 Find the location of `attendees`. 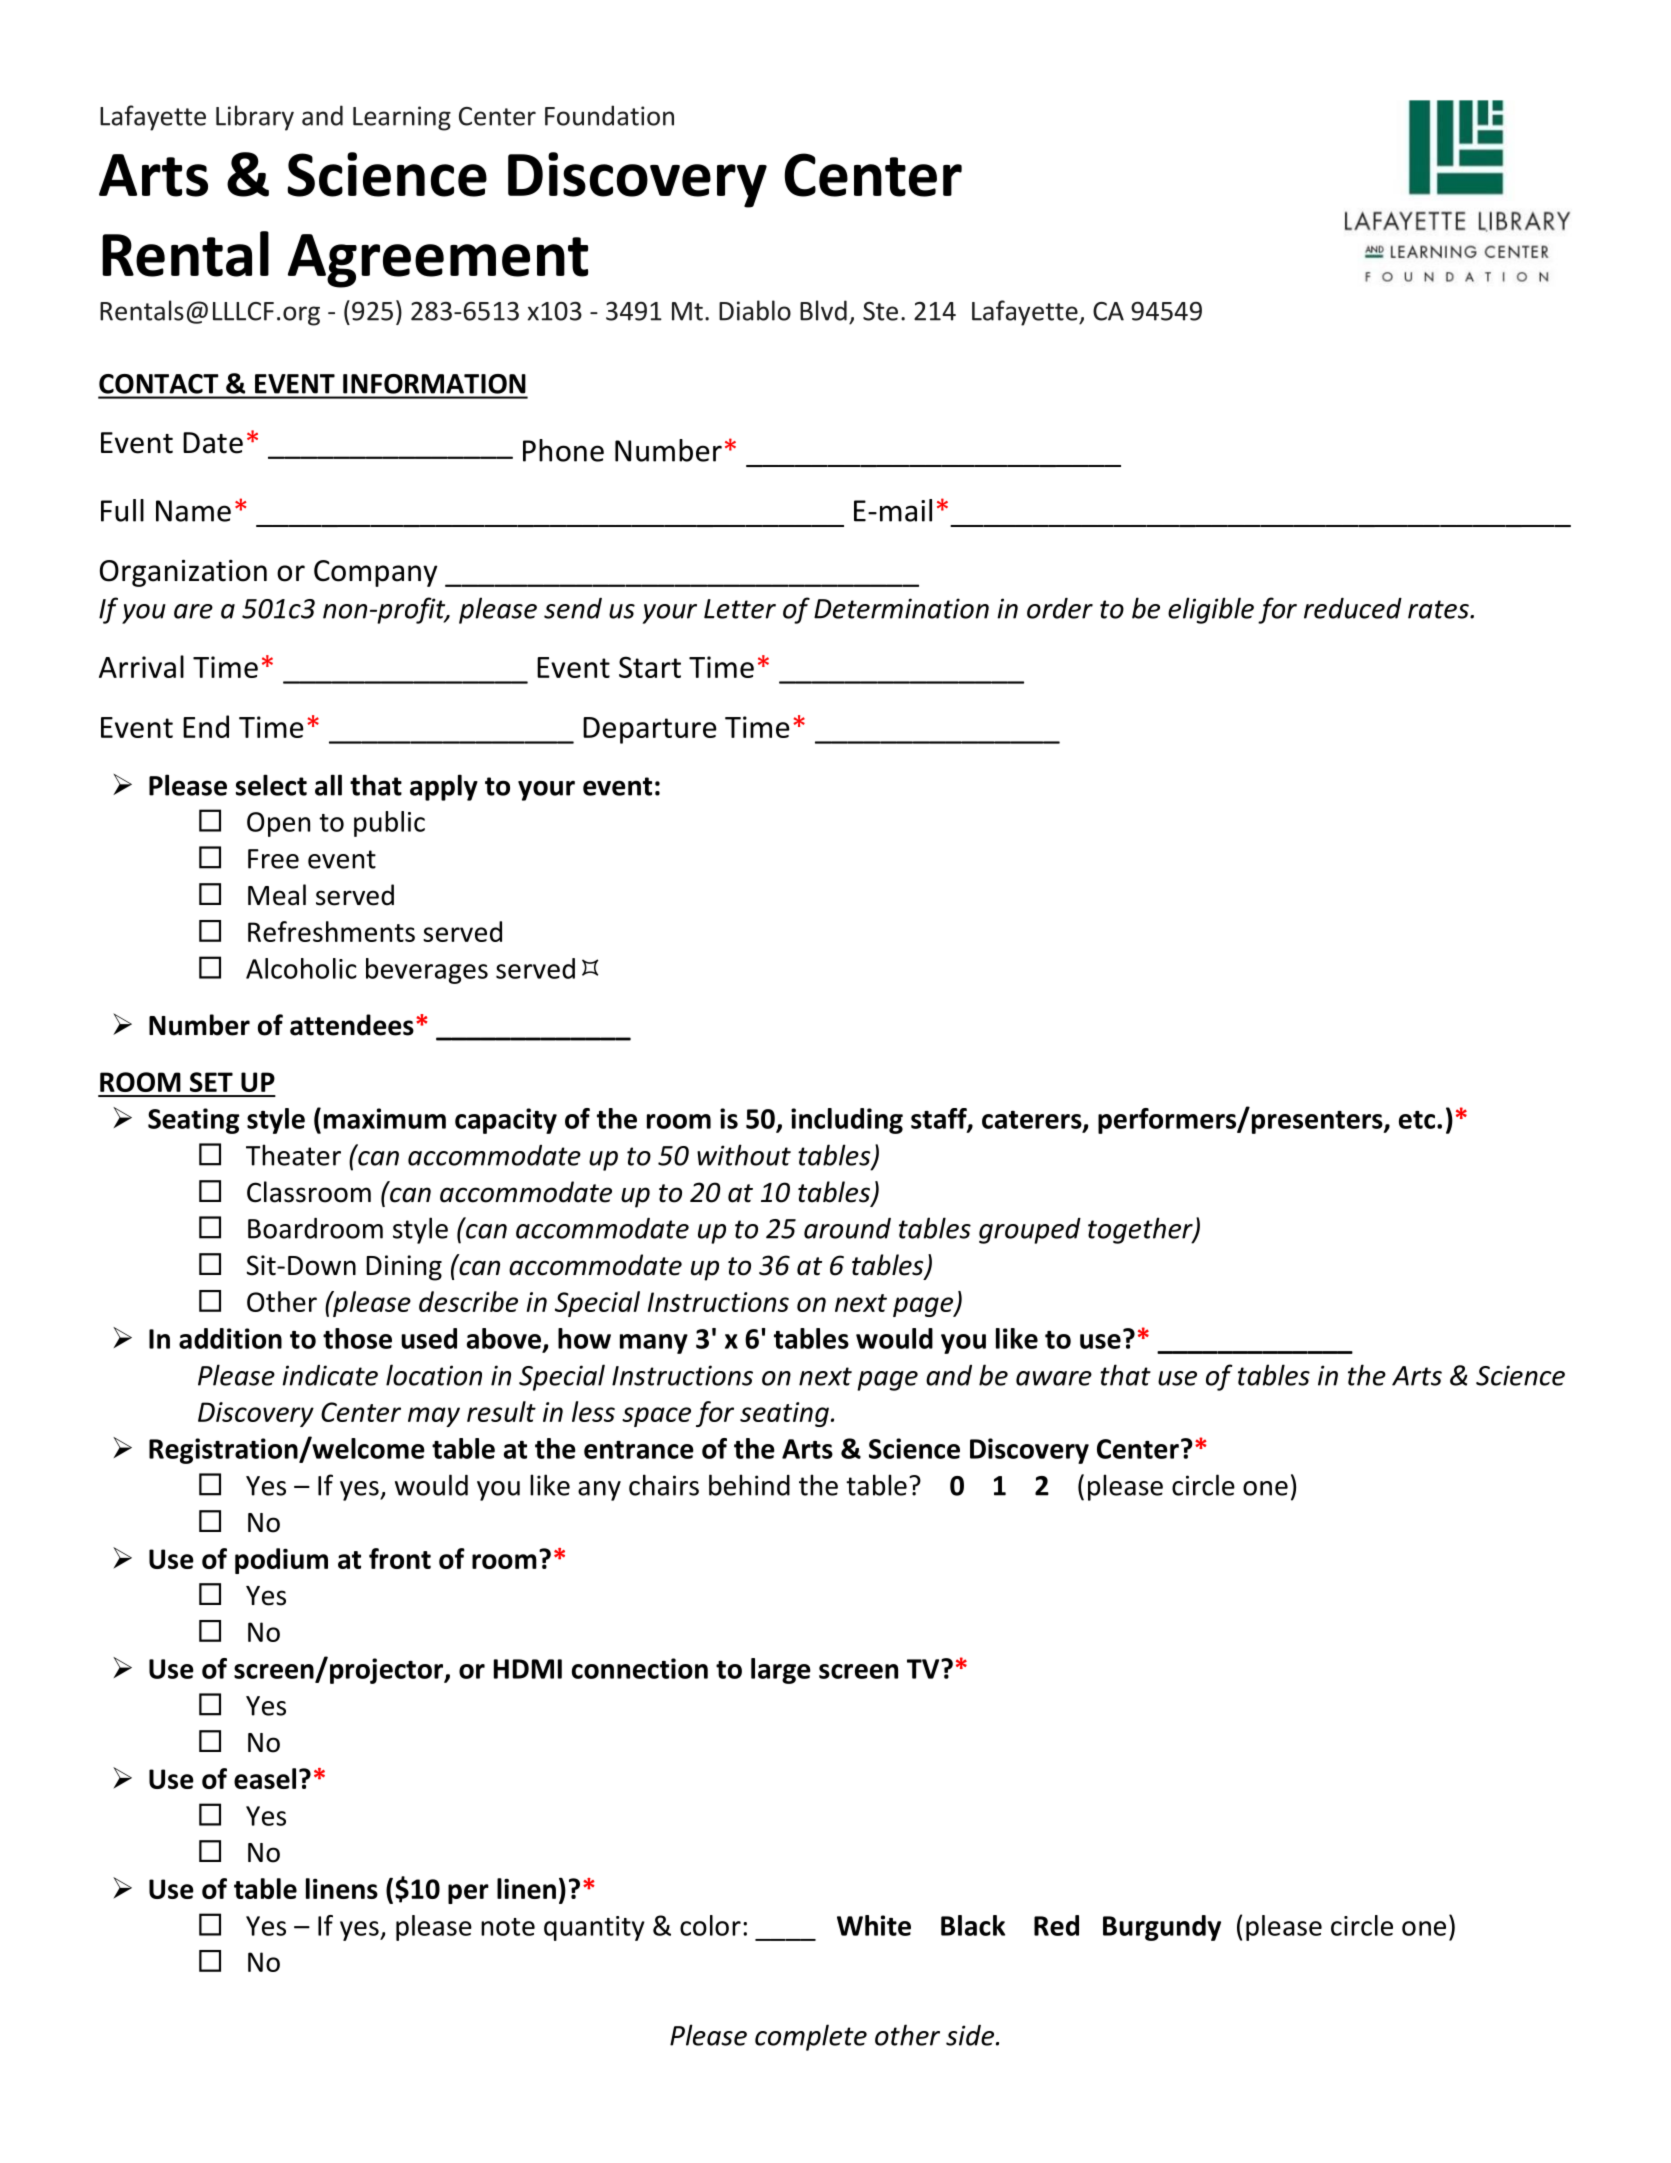

attendees is located at coordinates (352, 1025).
